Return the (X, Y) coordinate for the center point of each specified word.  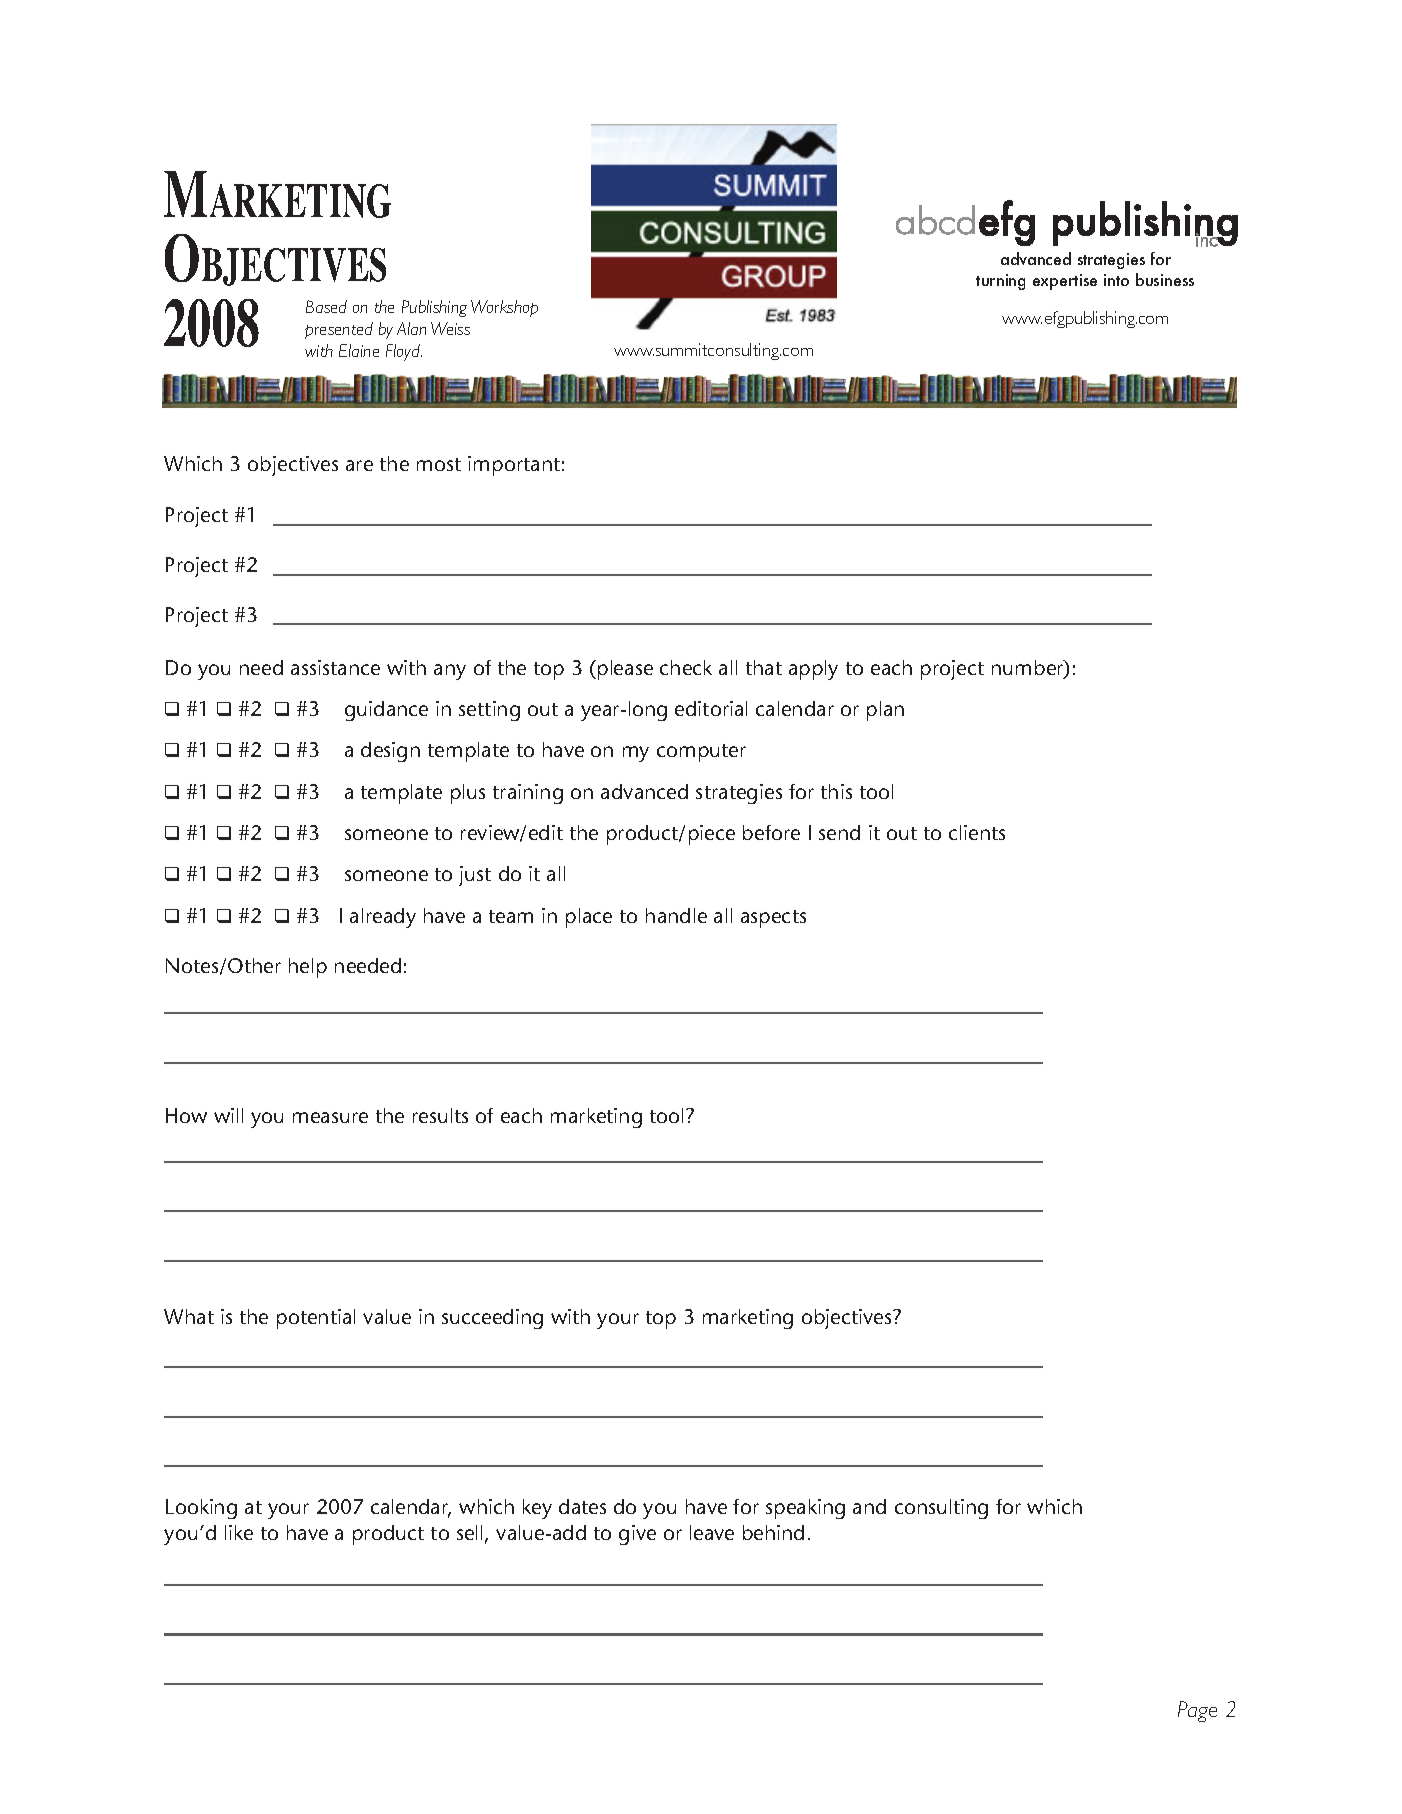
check (686, 667)
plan (885, 711)
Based (326, 306)
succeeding (492, 1319)
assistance (335, 667)
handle (676, 915)
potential (316, 1319)
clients (977, 832)
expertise (1065, 282)
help (308, 968)
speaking (805, 1509)
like (239, 1532)
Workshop (504, 308)
